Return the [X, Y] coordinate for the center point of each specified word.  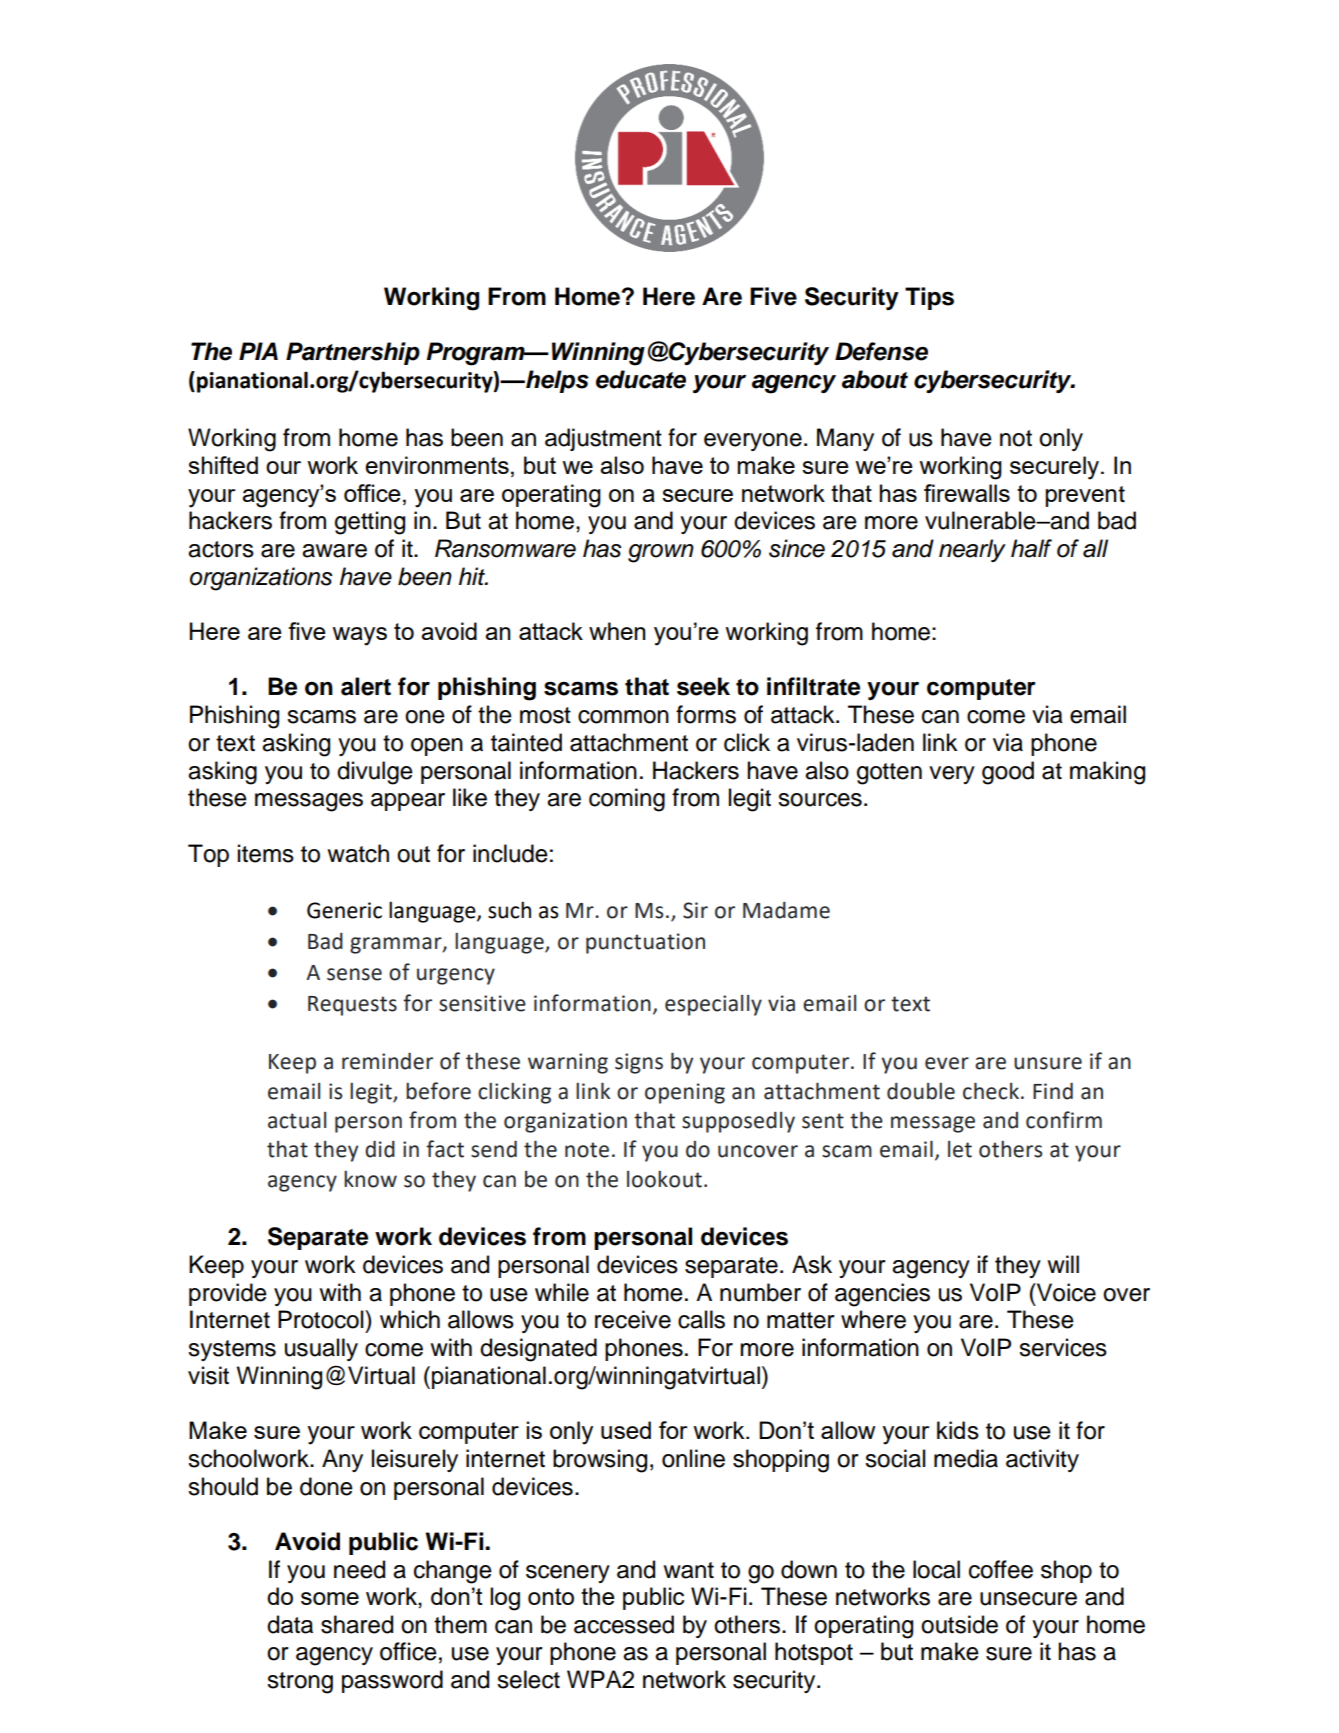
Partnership [353, 353]
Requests [352, 1006]
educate [641, 379]
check [991, 1091]
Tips [929, 298]
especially [713, 1005]
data [290, 1624]
